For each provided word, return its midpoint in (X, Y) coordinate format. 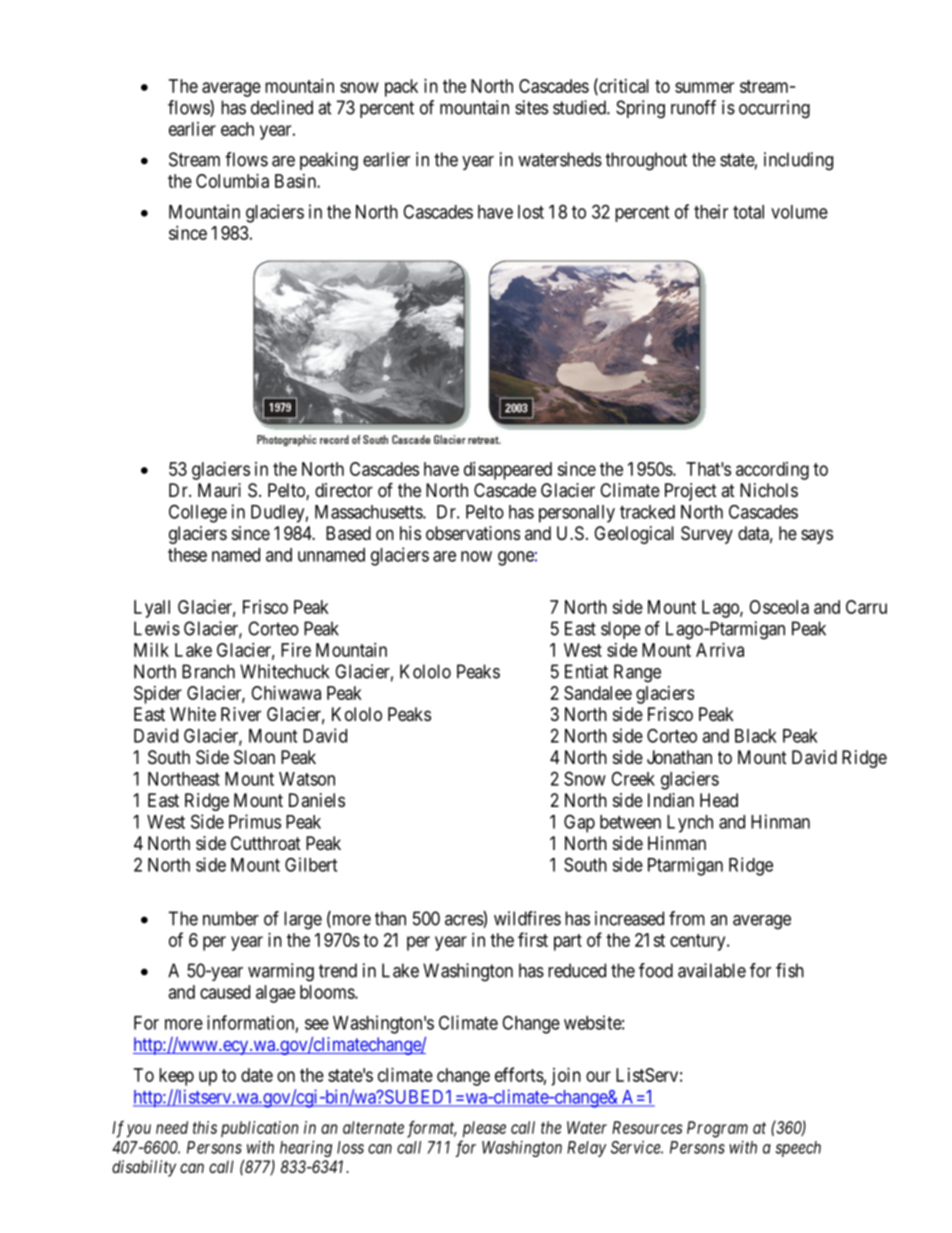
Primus (255, 821)
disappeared (508, 471)
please (484, 1129)
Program (717, 1129)
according (772, 471)
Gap (579, 823)
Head (719, 800)
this (205, 1127)
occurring (774, 109)
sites (531, 107)
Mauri (219, 490)
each (237, 129)
